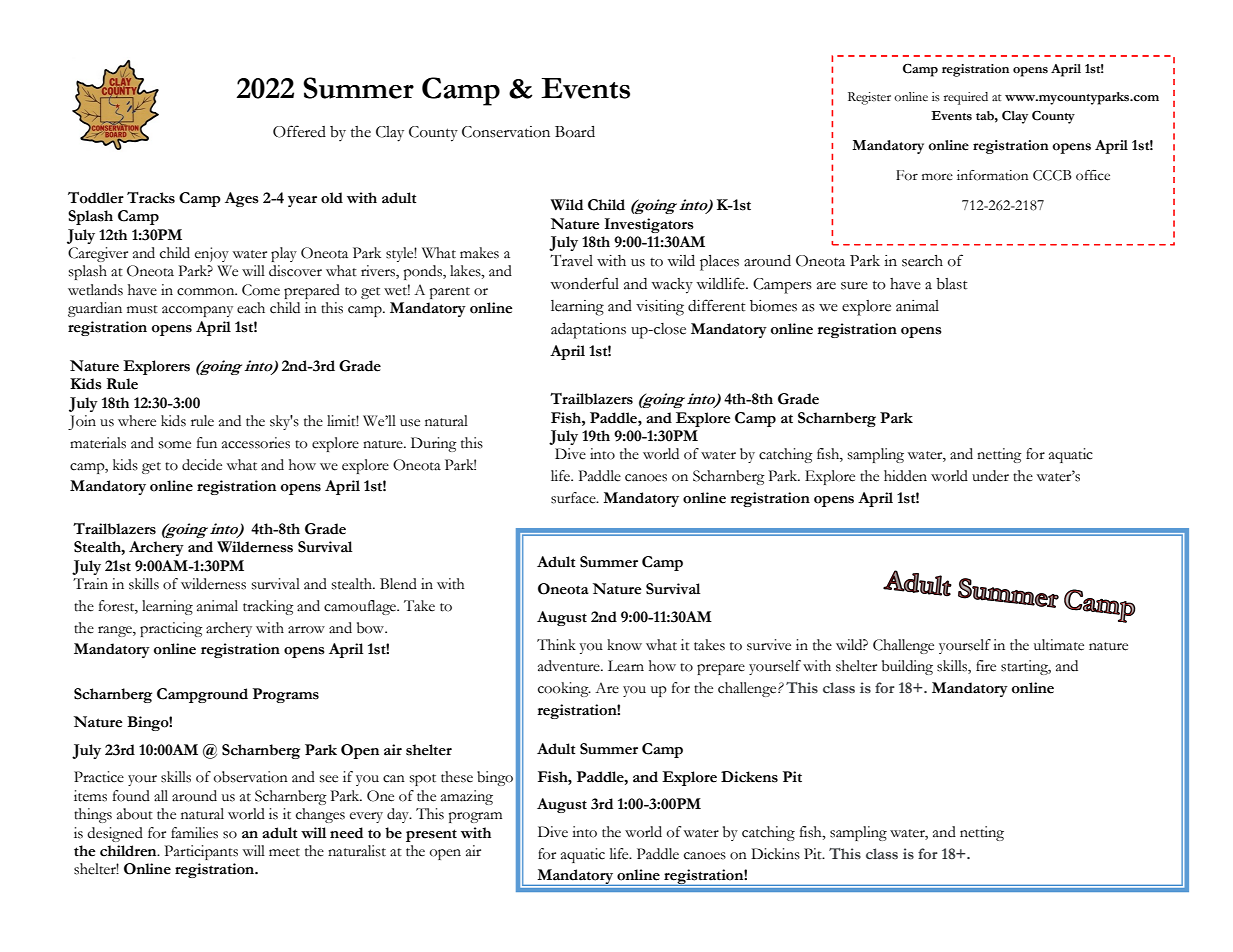  I want to click on Board, so click(575, 132).
